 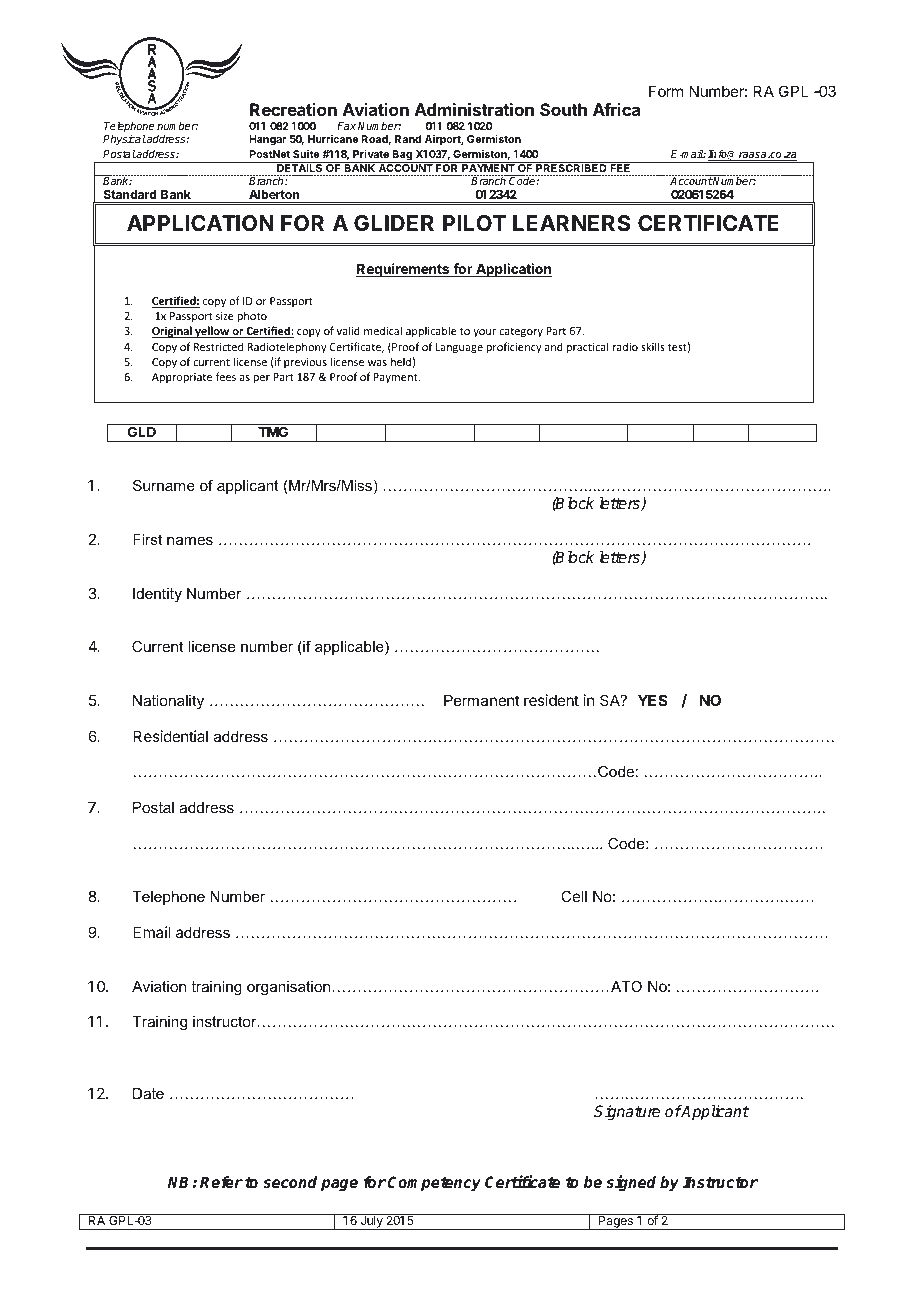 What do you see at coordinates (168, 702) in the screenshot?
I see `Nationality` at bounding box center [168, 702].
